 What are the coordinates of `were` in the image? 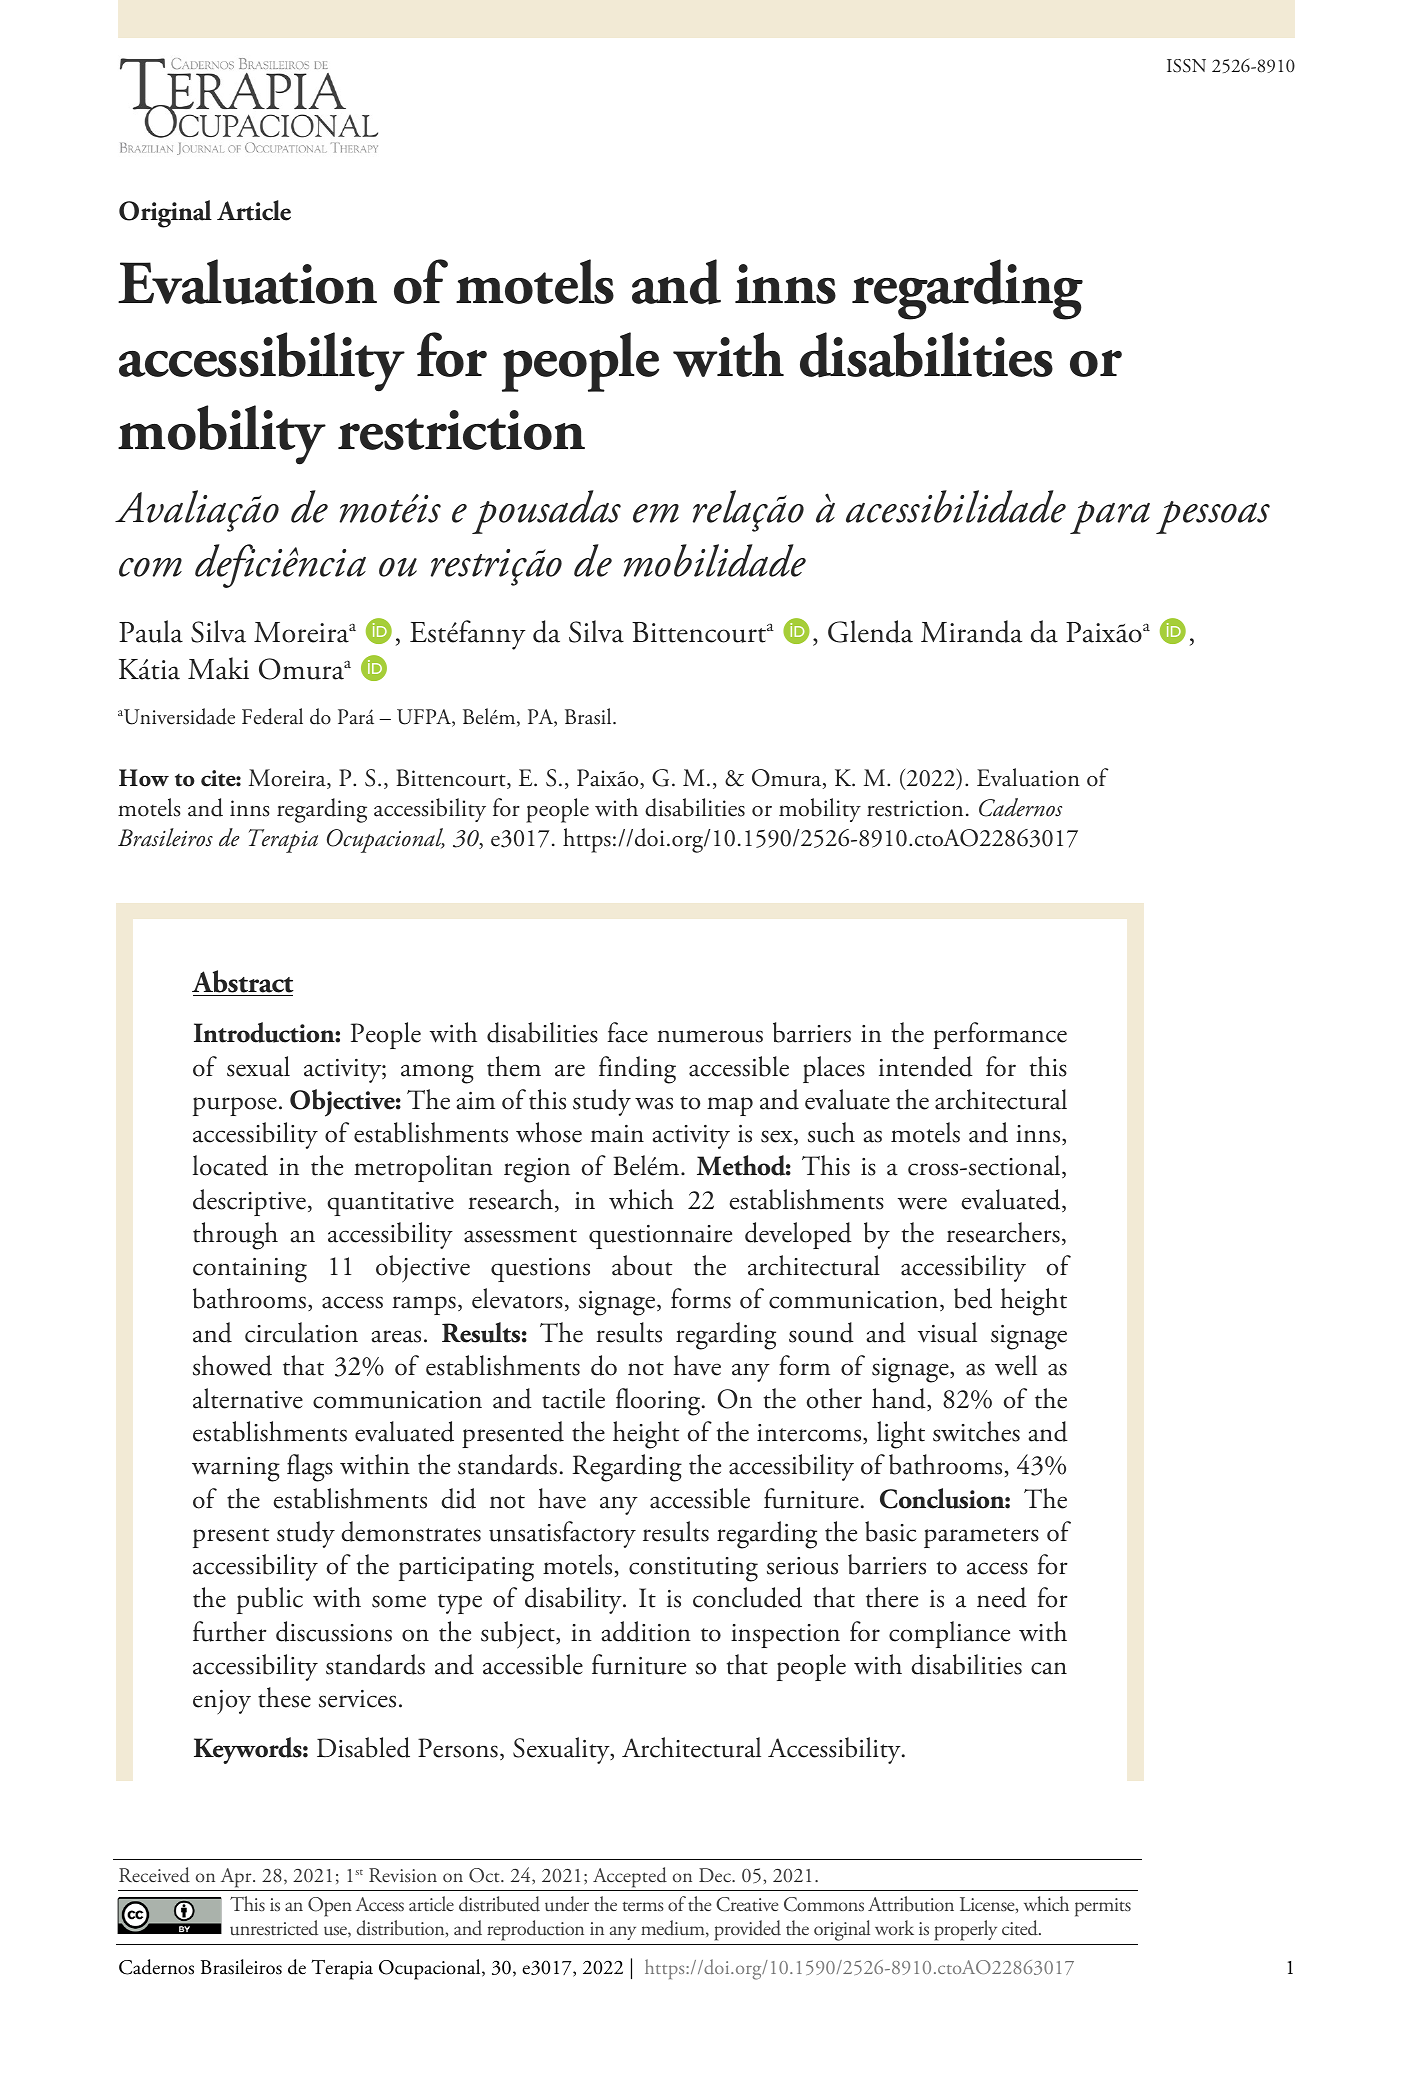 It's located at (922, 1203).
